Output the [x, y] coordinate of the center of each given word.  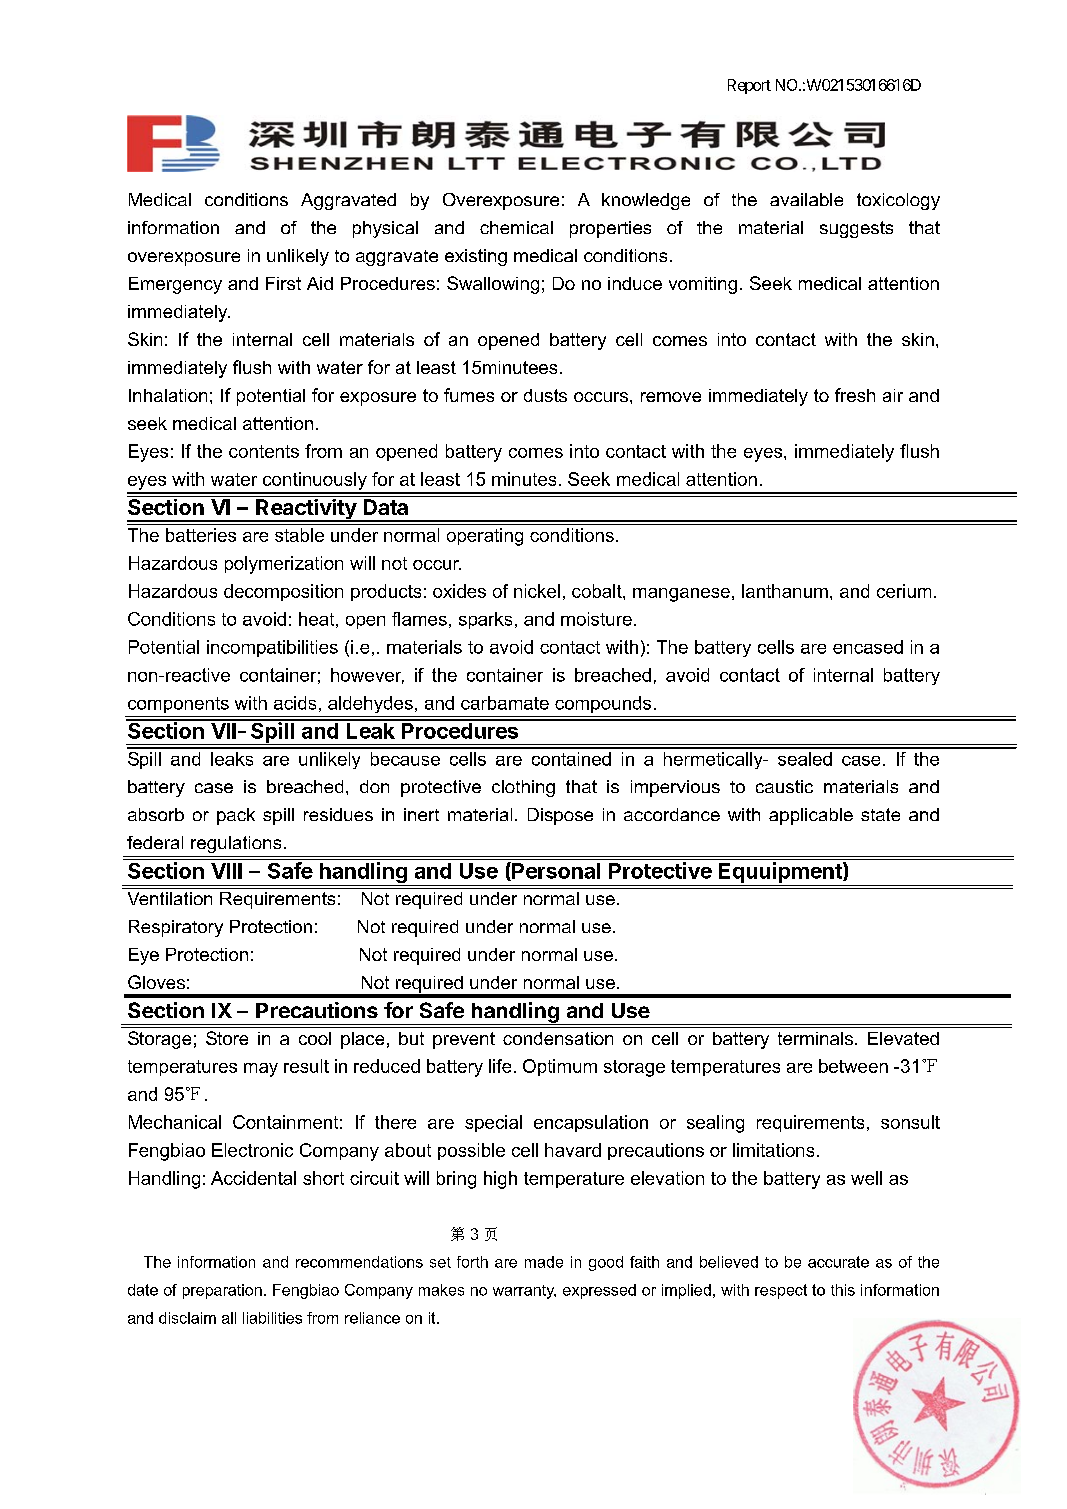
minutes [524, 479]
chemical [516, 227]
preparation [222, 1291]
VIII [226, 871]
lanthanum [785, 591]
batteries [201, 535]
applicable [811, 816]
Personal [555, 871]
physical [385, 229]
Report [749, 86]
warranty [524, 1292]
